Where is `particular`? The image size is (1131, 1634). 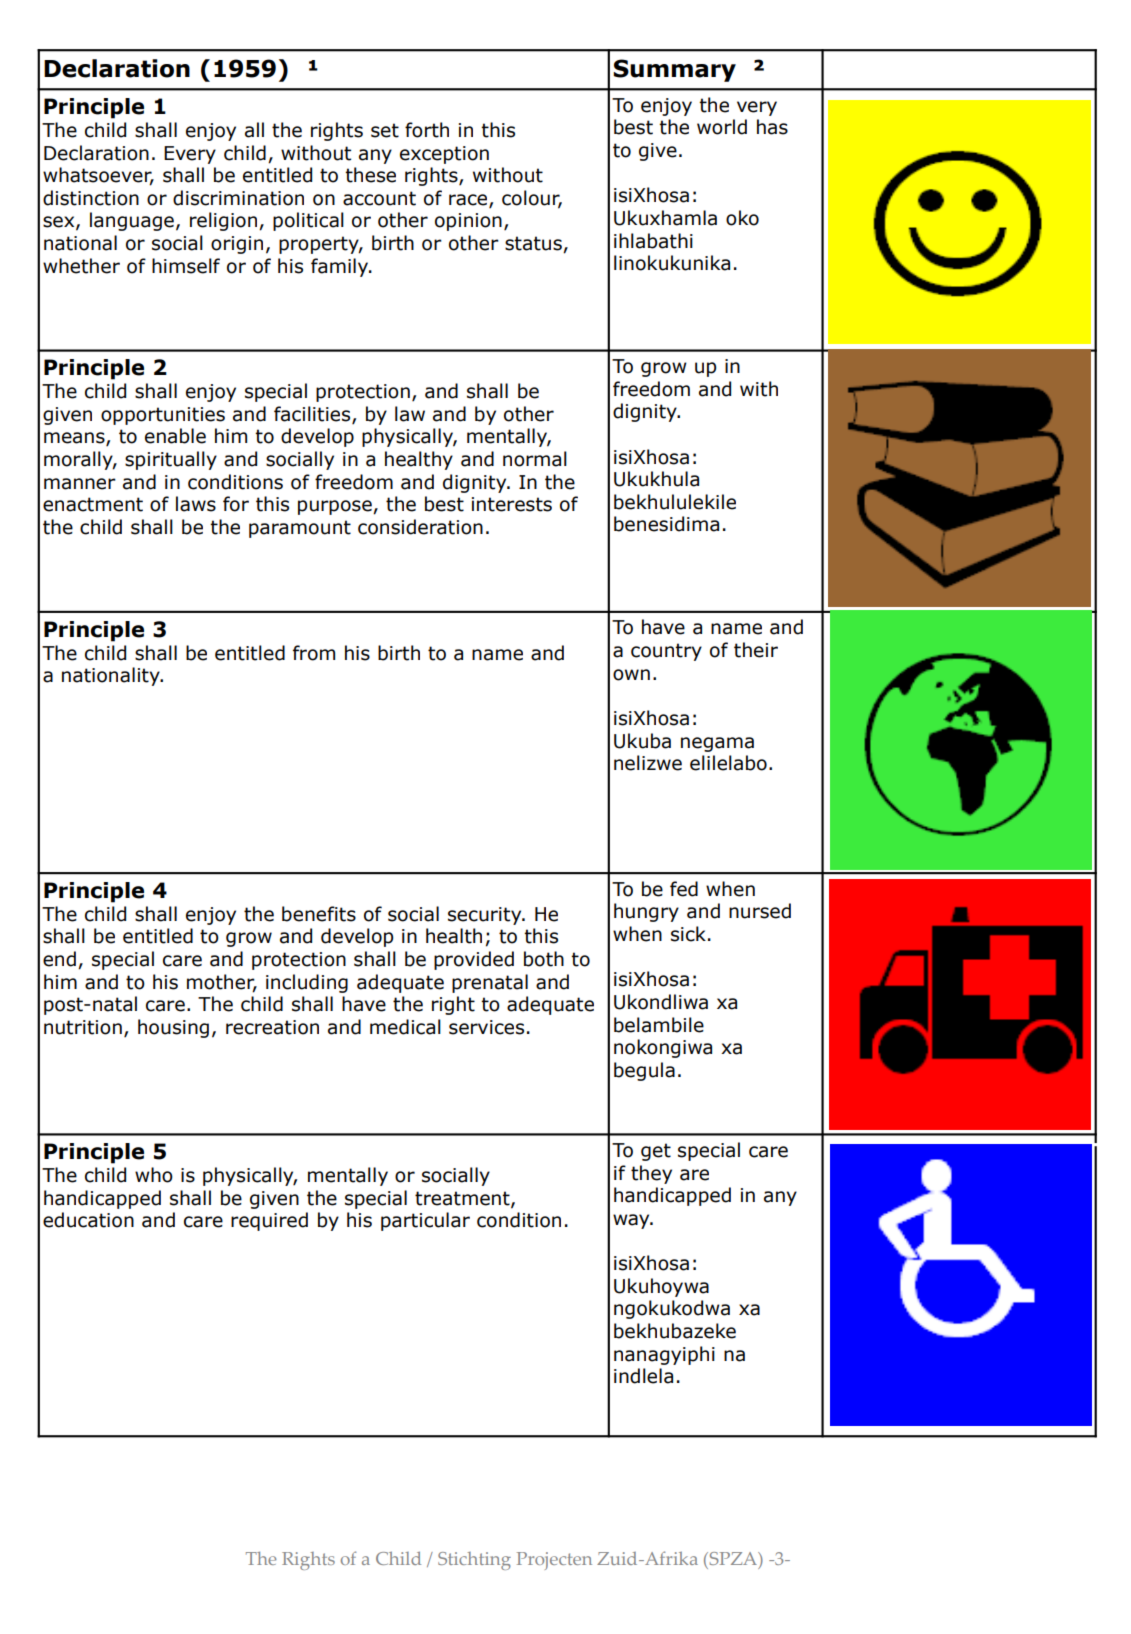 particular is located at coordinates (425, 1221).
